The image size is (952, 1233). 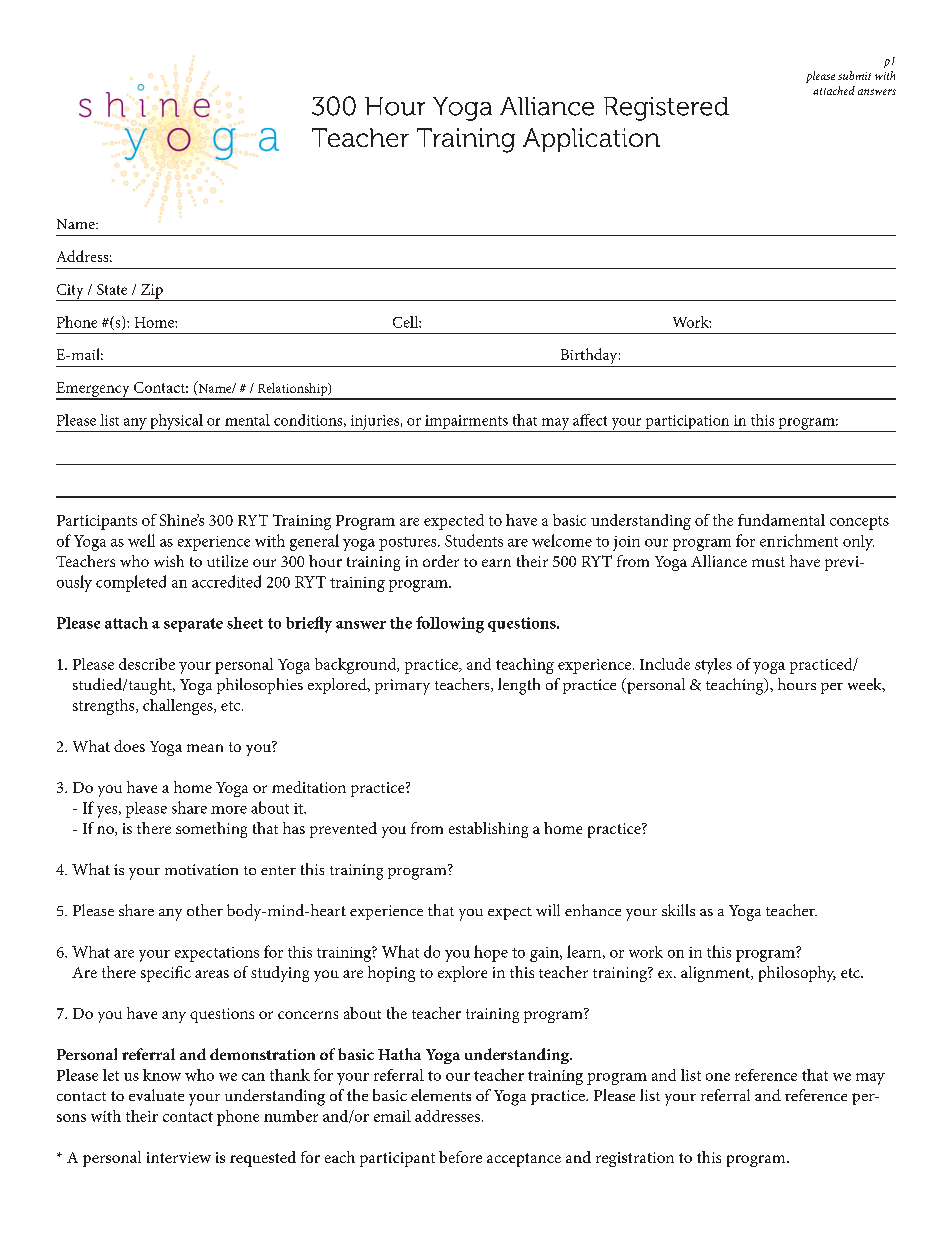 What do you see at coordinates (687, 423) in the document?
I see `participation` at bounding box center [687, 423].
